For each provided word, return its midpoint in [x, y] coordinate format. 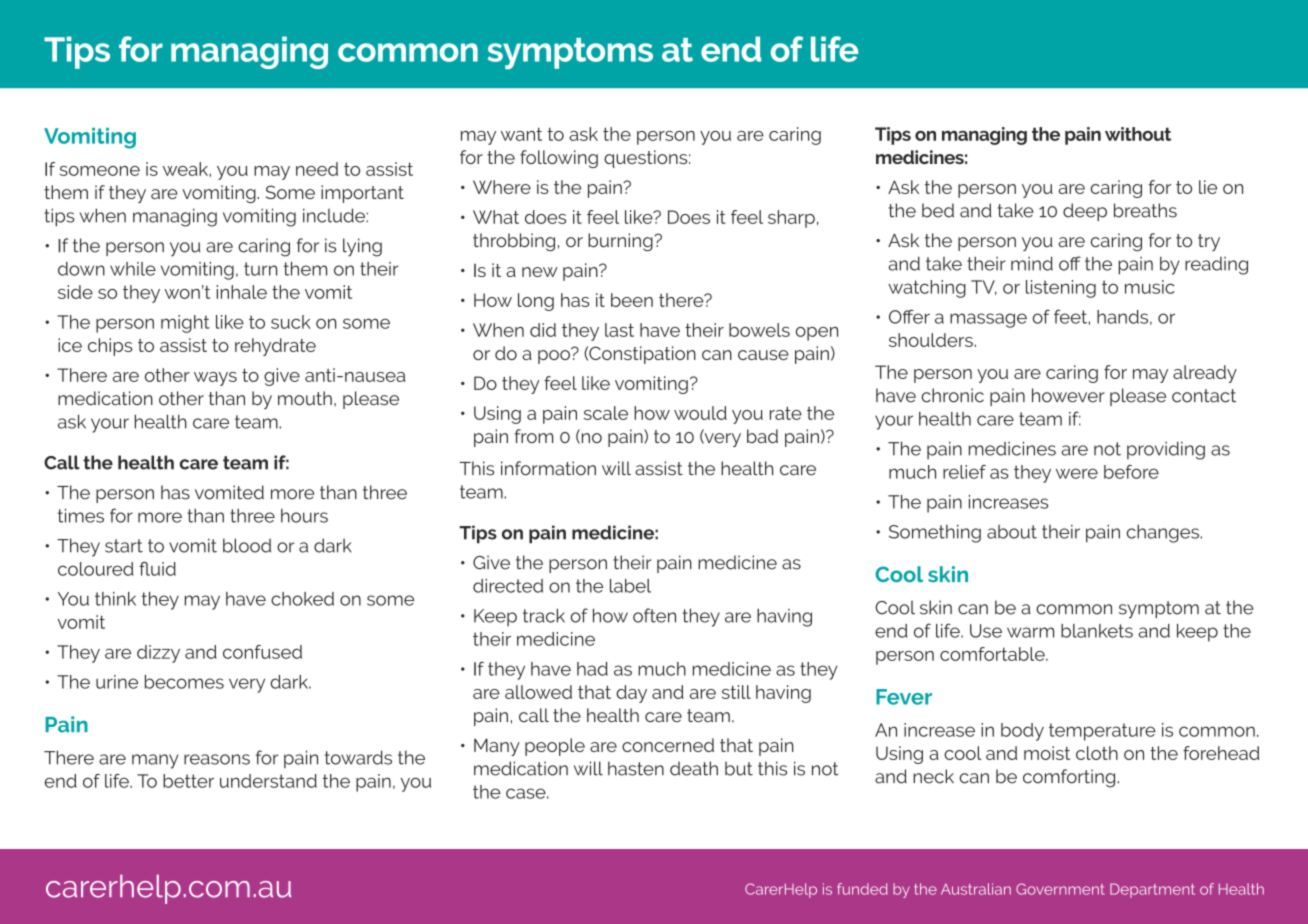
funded [862, 889]
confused [262, 652]
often [654, 615]
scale [606, 413]
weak [186, 169]
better [188, 781]
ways [215, 379]
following [559, 159]
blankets [1097, 631]
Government [1060, 889]
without [1138, 134]
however [1068, 395]
